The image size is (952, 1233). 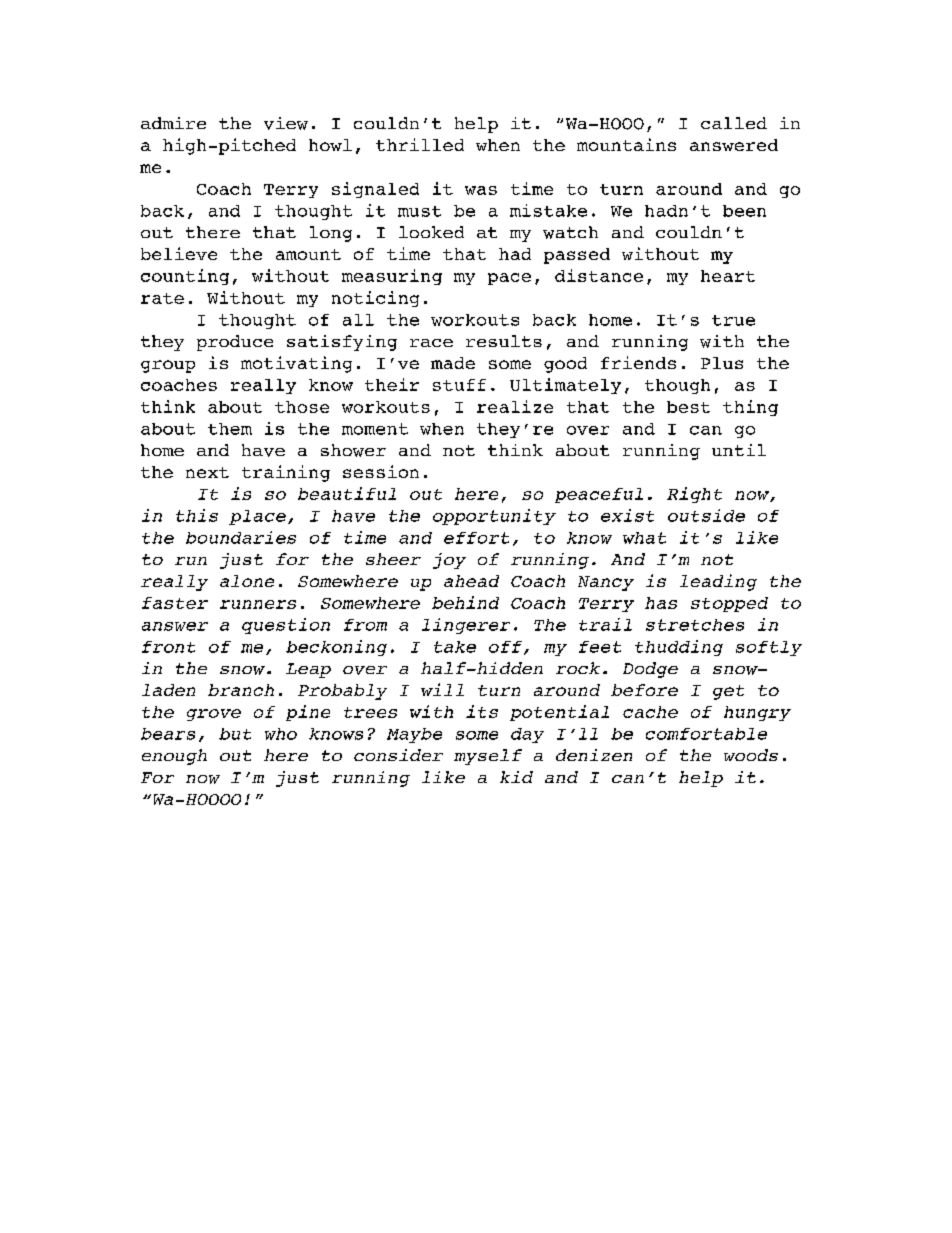 I want to click on produce, so click(x=235, y=343).
